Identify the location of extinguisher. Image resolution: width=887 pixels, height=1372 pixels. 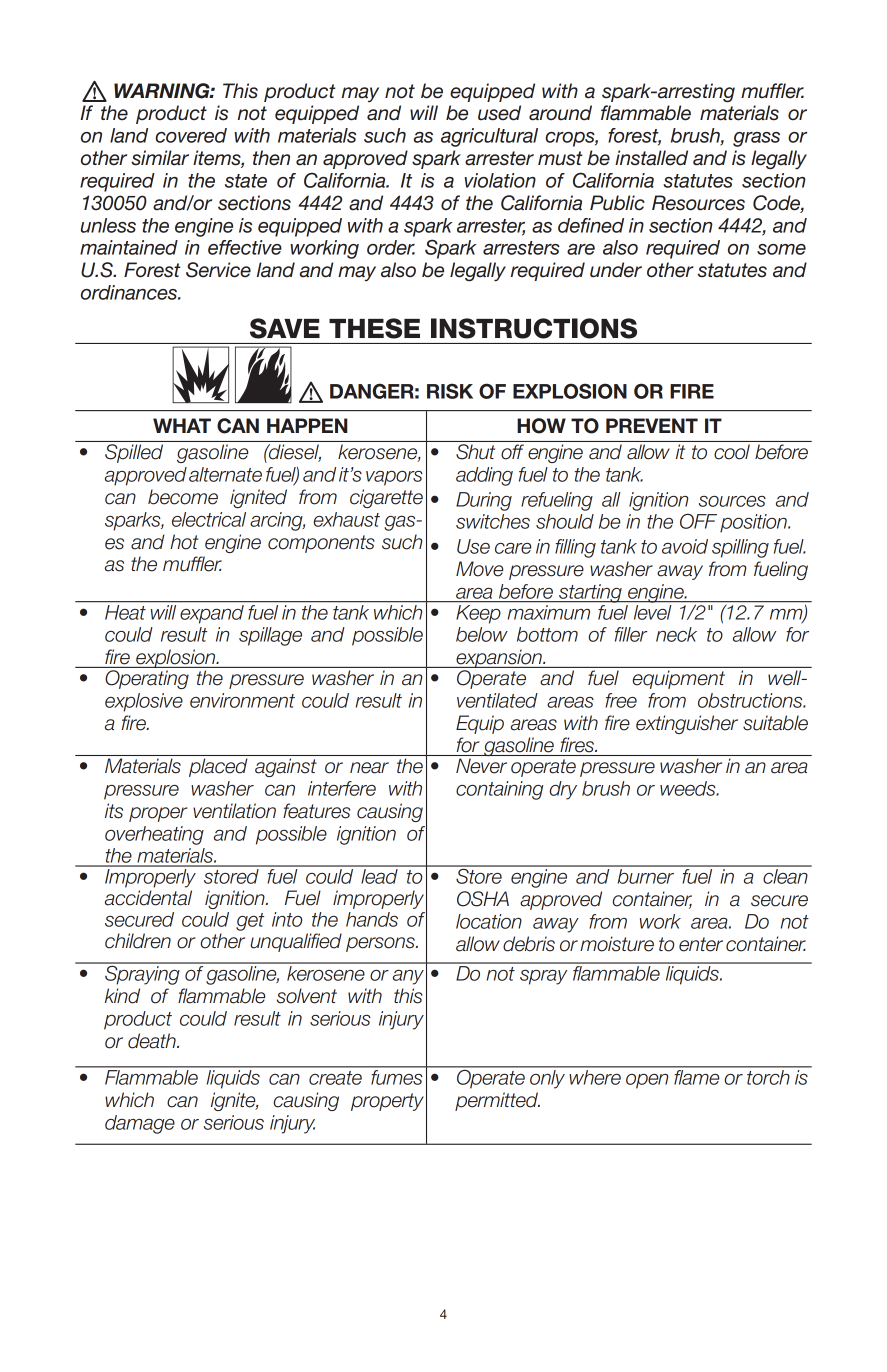
(687, 724).
